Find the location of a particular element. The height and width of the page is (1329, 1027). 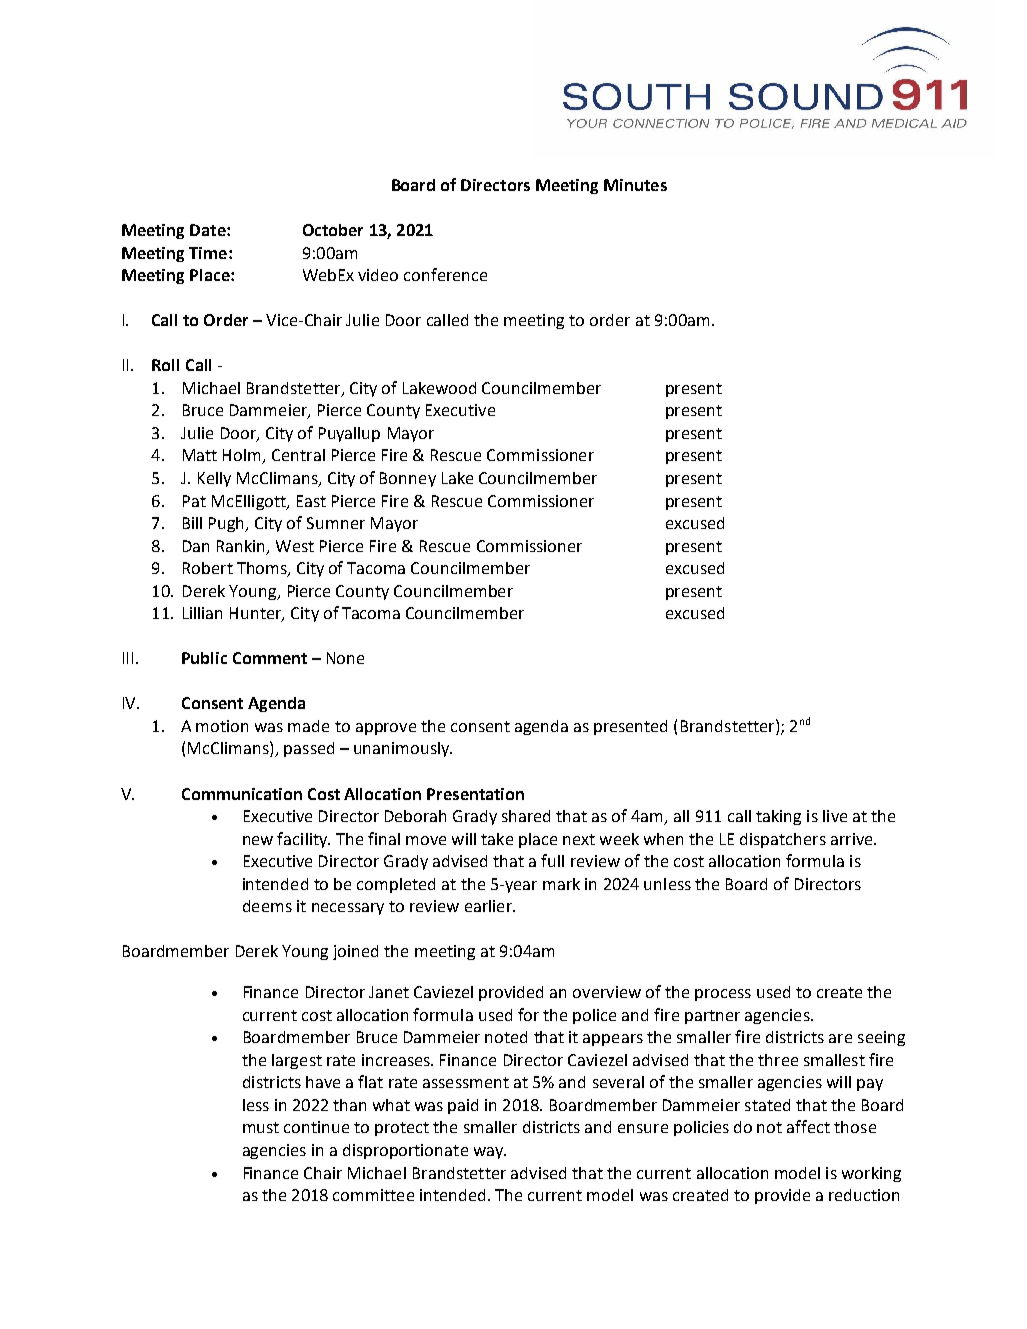

live is located at coordinates (835, 816).
